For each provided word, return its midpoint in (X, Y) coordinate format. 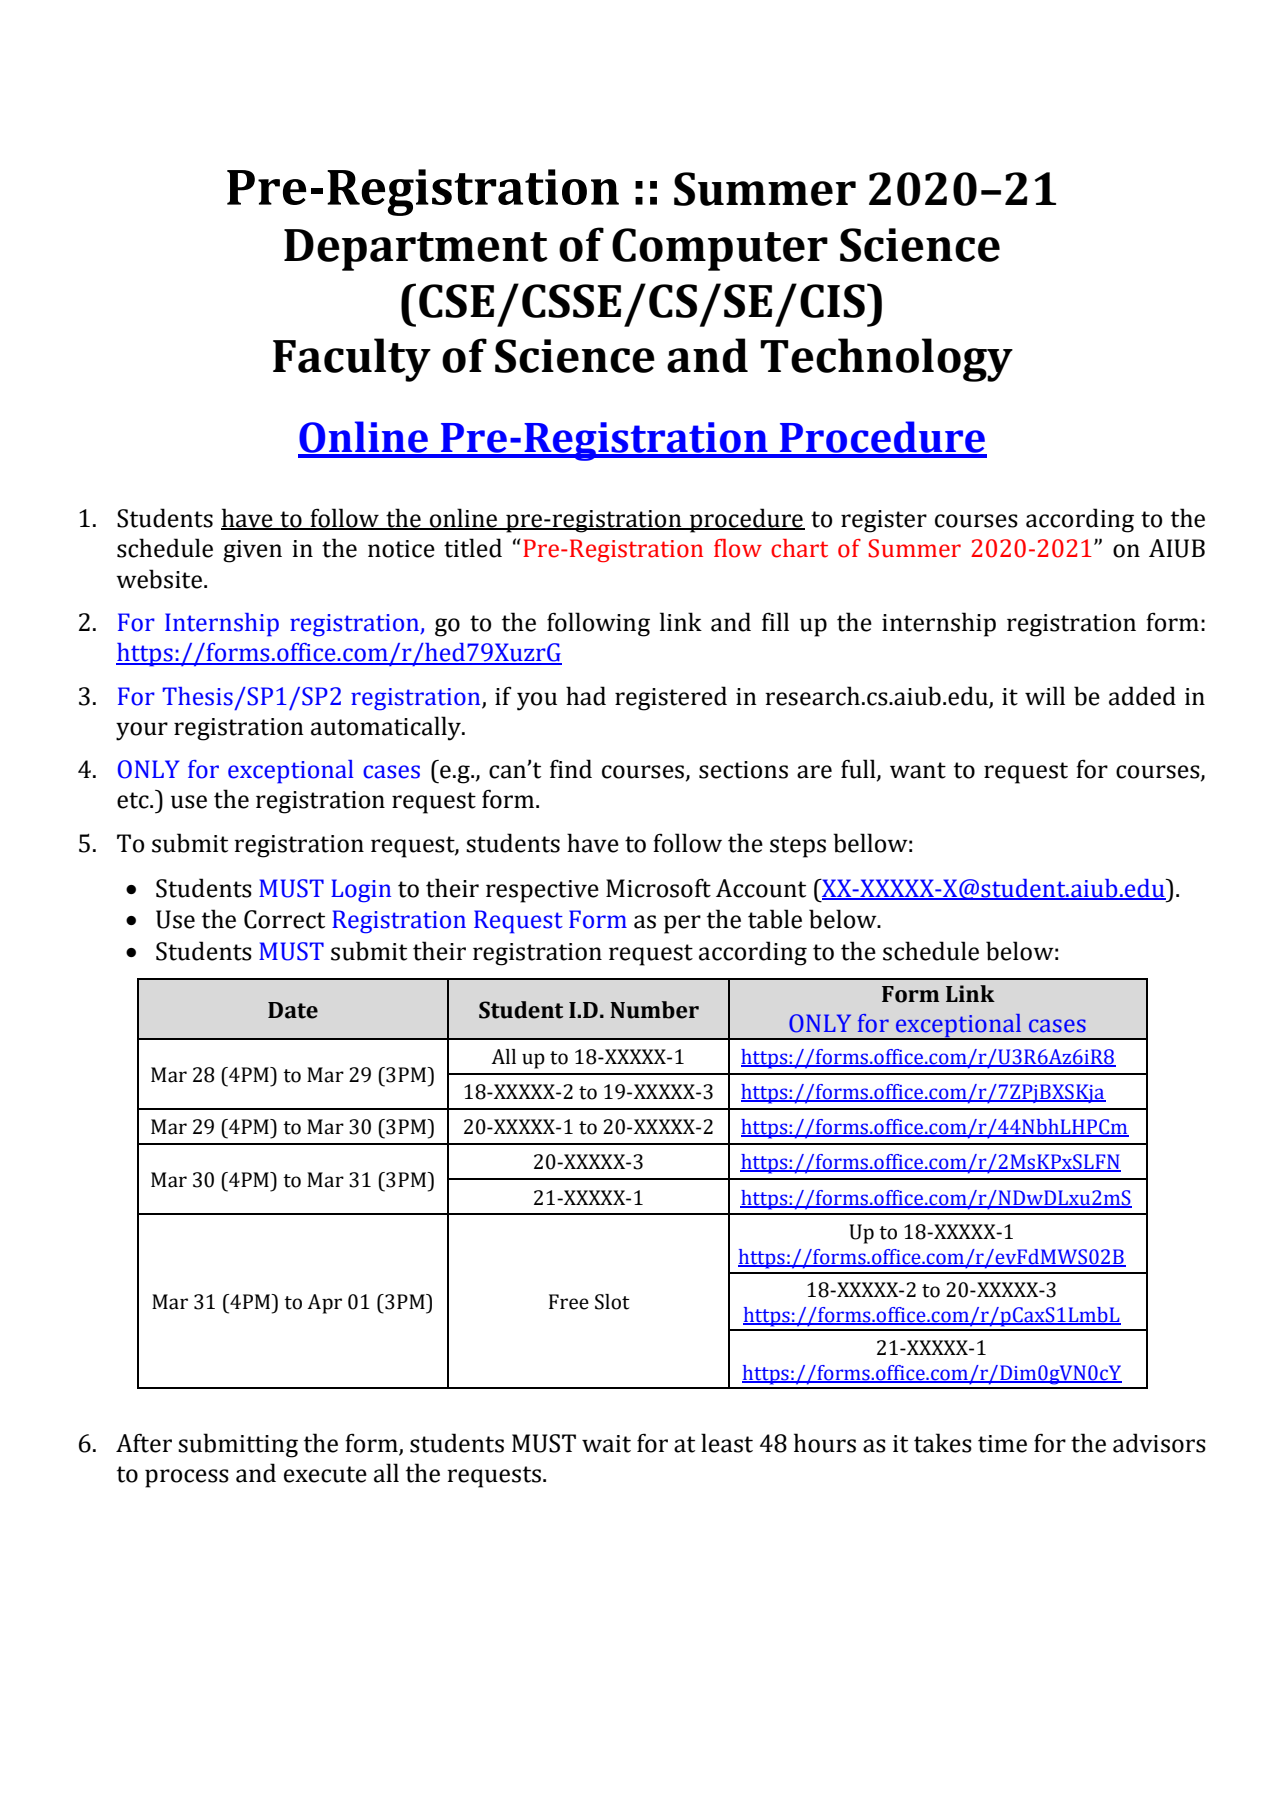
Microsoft (658, 888)
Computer (720, 249)
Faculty (352, 360)
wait (606, 1444)
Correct (284, 919)
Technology (886, 360)
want (918, 770)
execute (325, 1474)
